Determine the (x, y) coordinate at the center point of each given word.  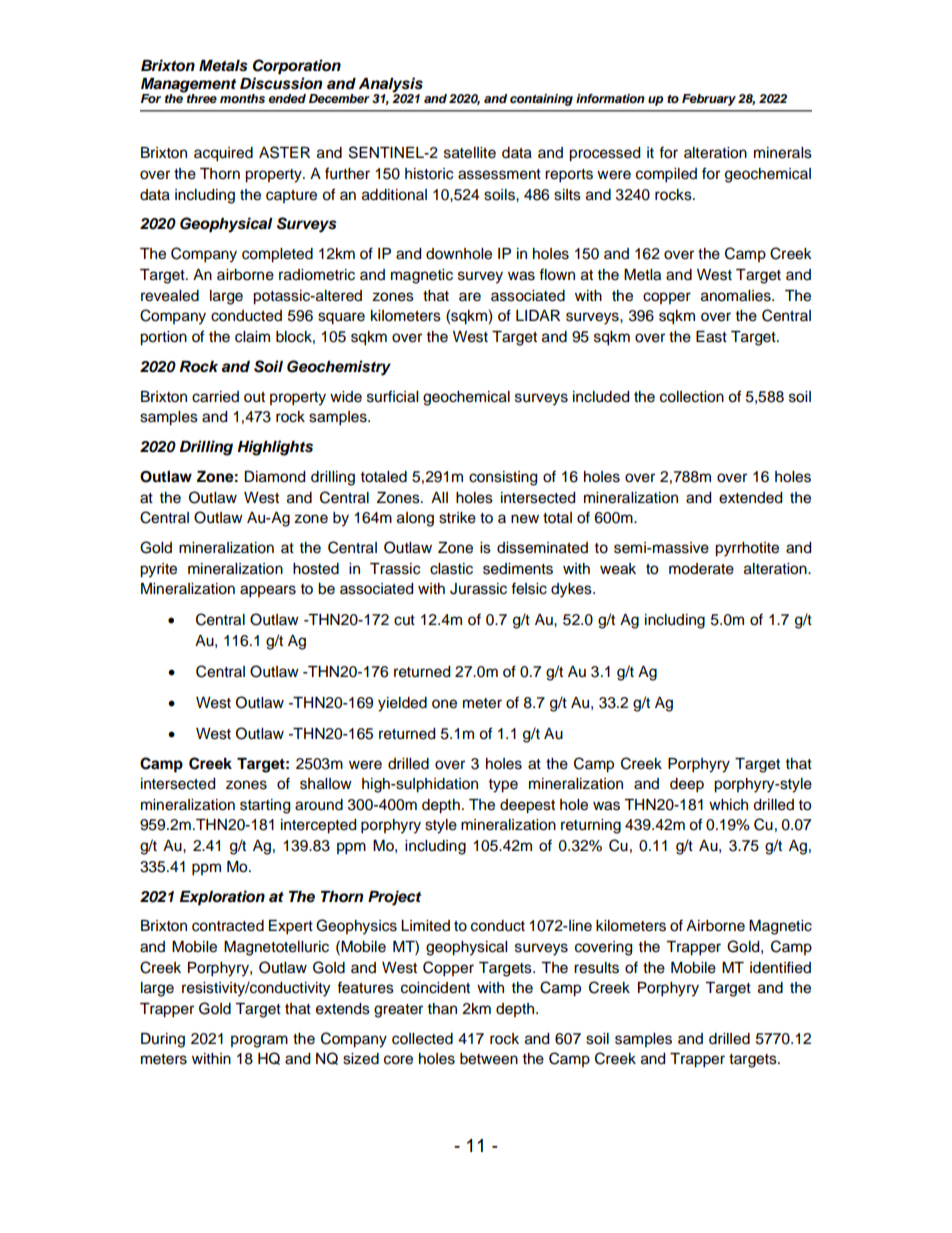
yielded (402, 704)
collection (692, 397)
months (242, 98)
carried (215, 397)
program (259, 1041)
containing (541, 100)
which (728, 805)
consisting (503, 478)
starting (265, 806)
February (709, 100)
